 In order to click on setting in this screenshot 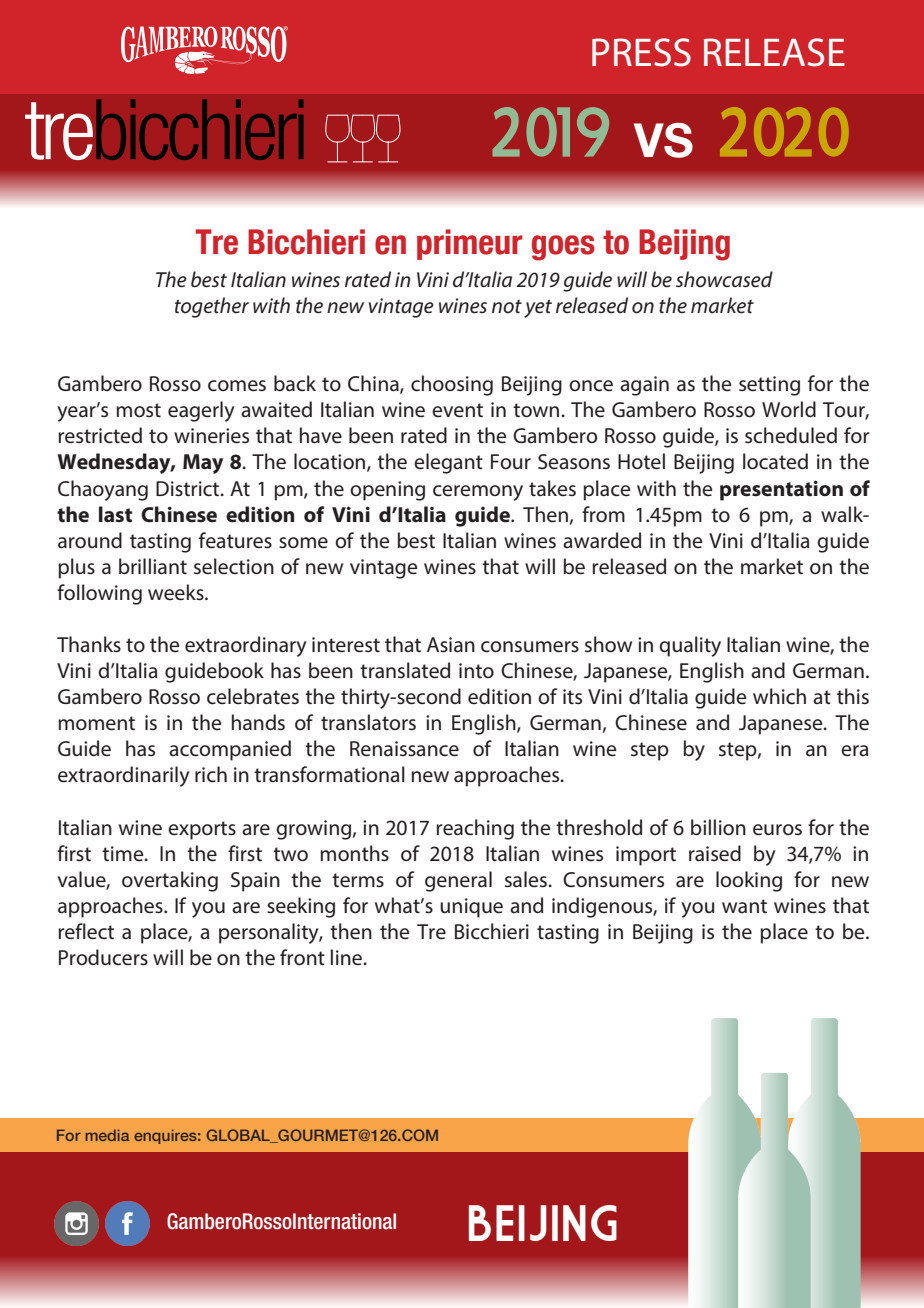, I will do `click(769, 386)`.
